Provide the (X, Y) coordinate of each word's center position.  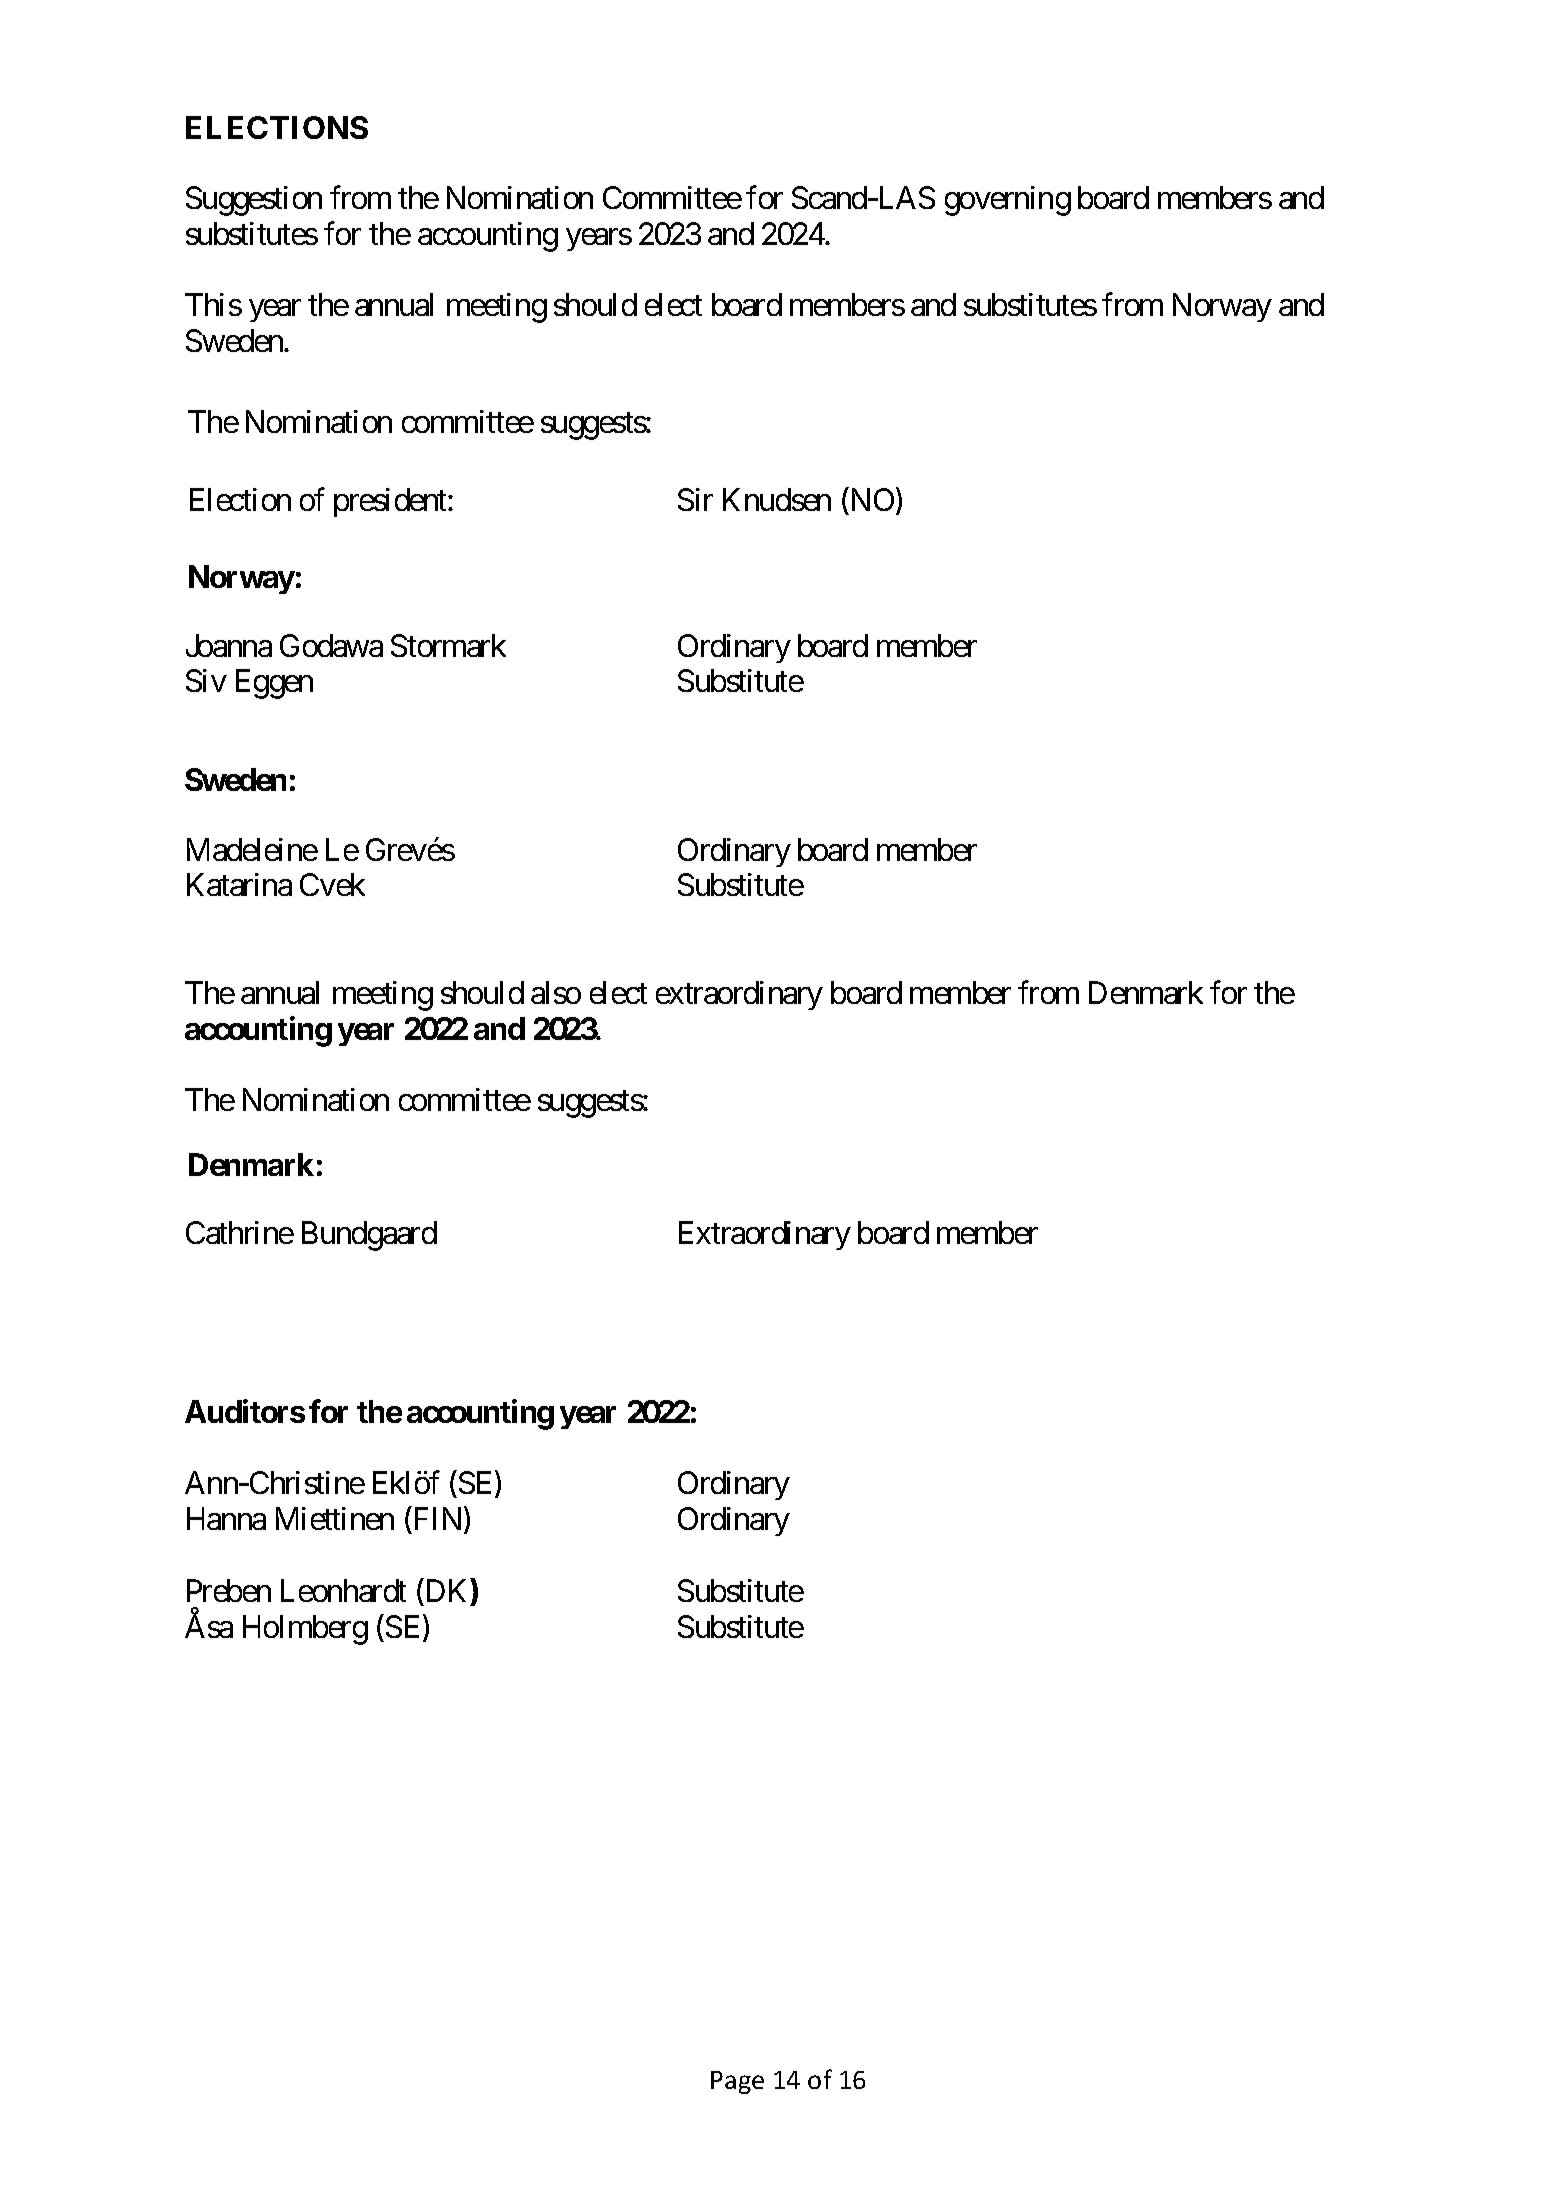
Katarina (239, 884)
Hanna (226, 1519)
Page (737, 2082)
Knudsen (777, 499)
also (556, 992)
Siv (206, 680)
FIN (440, 1520)
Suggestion (254, 201)
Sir (695, 499)
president (391, 502)
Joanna (229, 645)
